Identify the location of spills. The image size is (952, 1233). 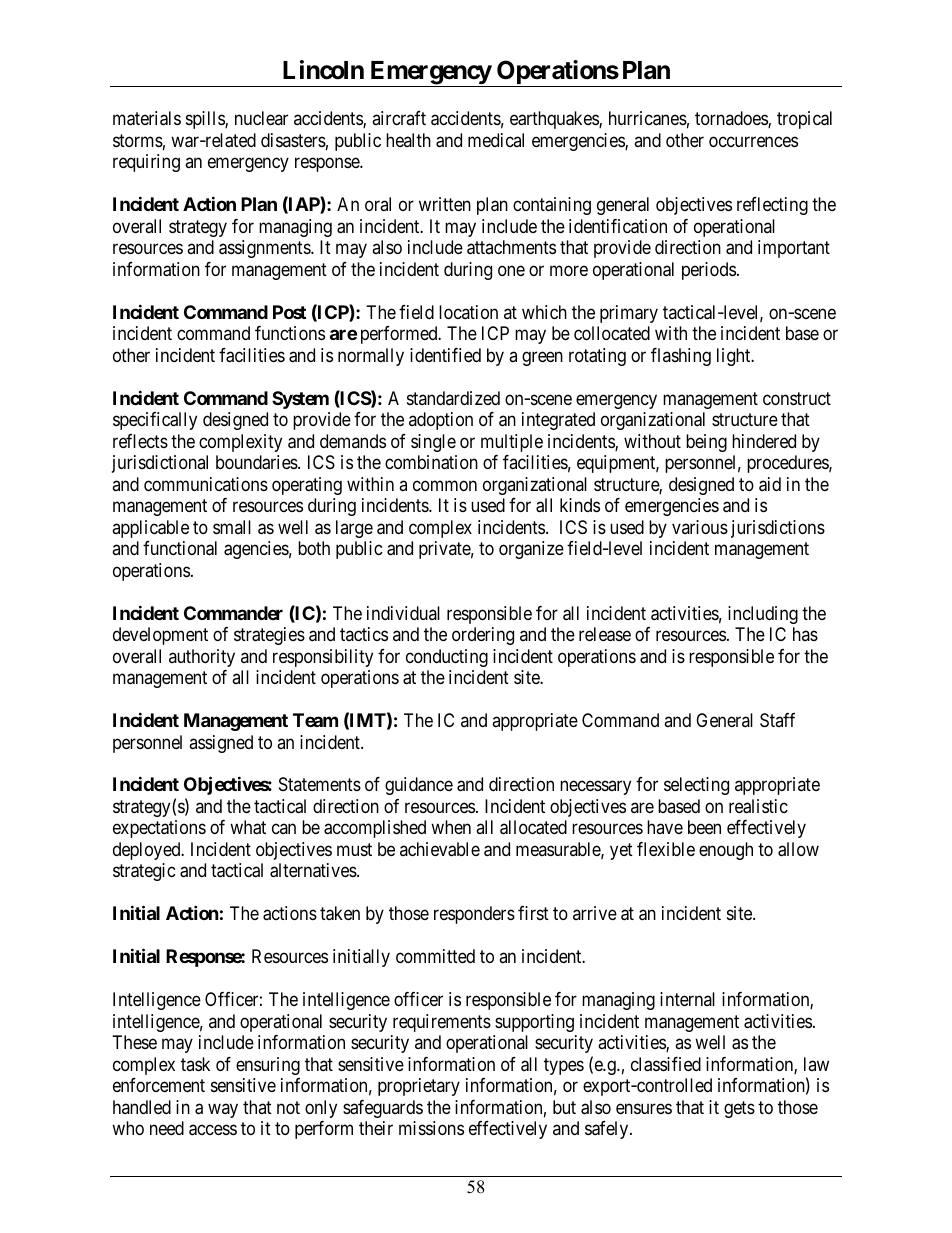
(206, 120).
